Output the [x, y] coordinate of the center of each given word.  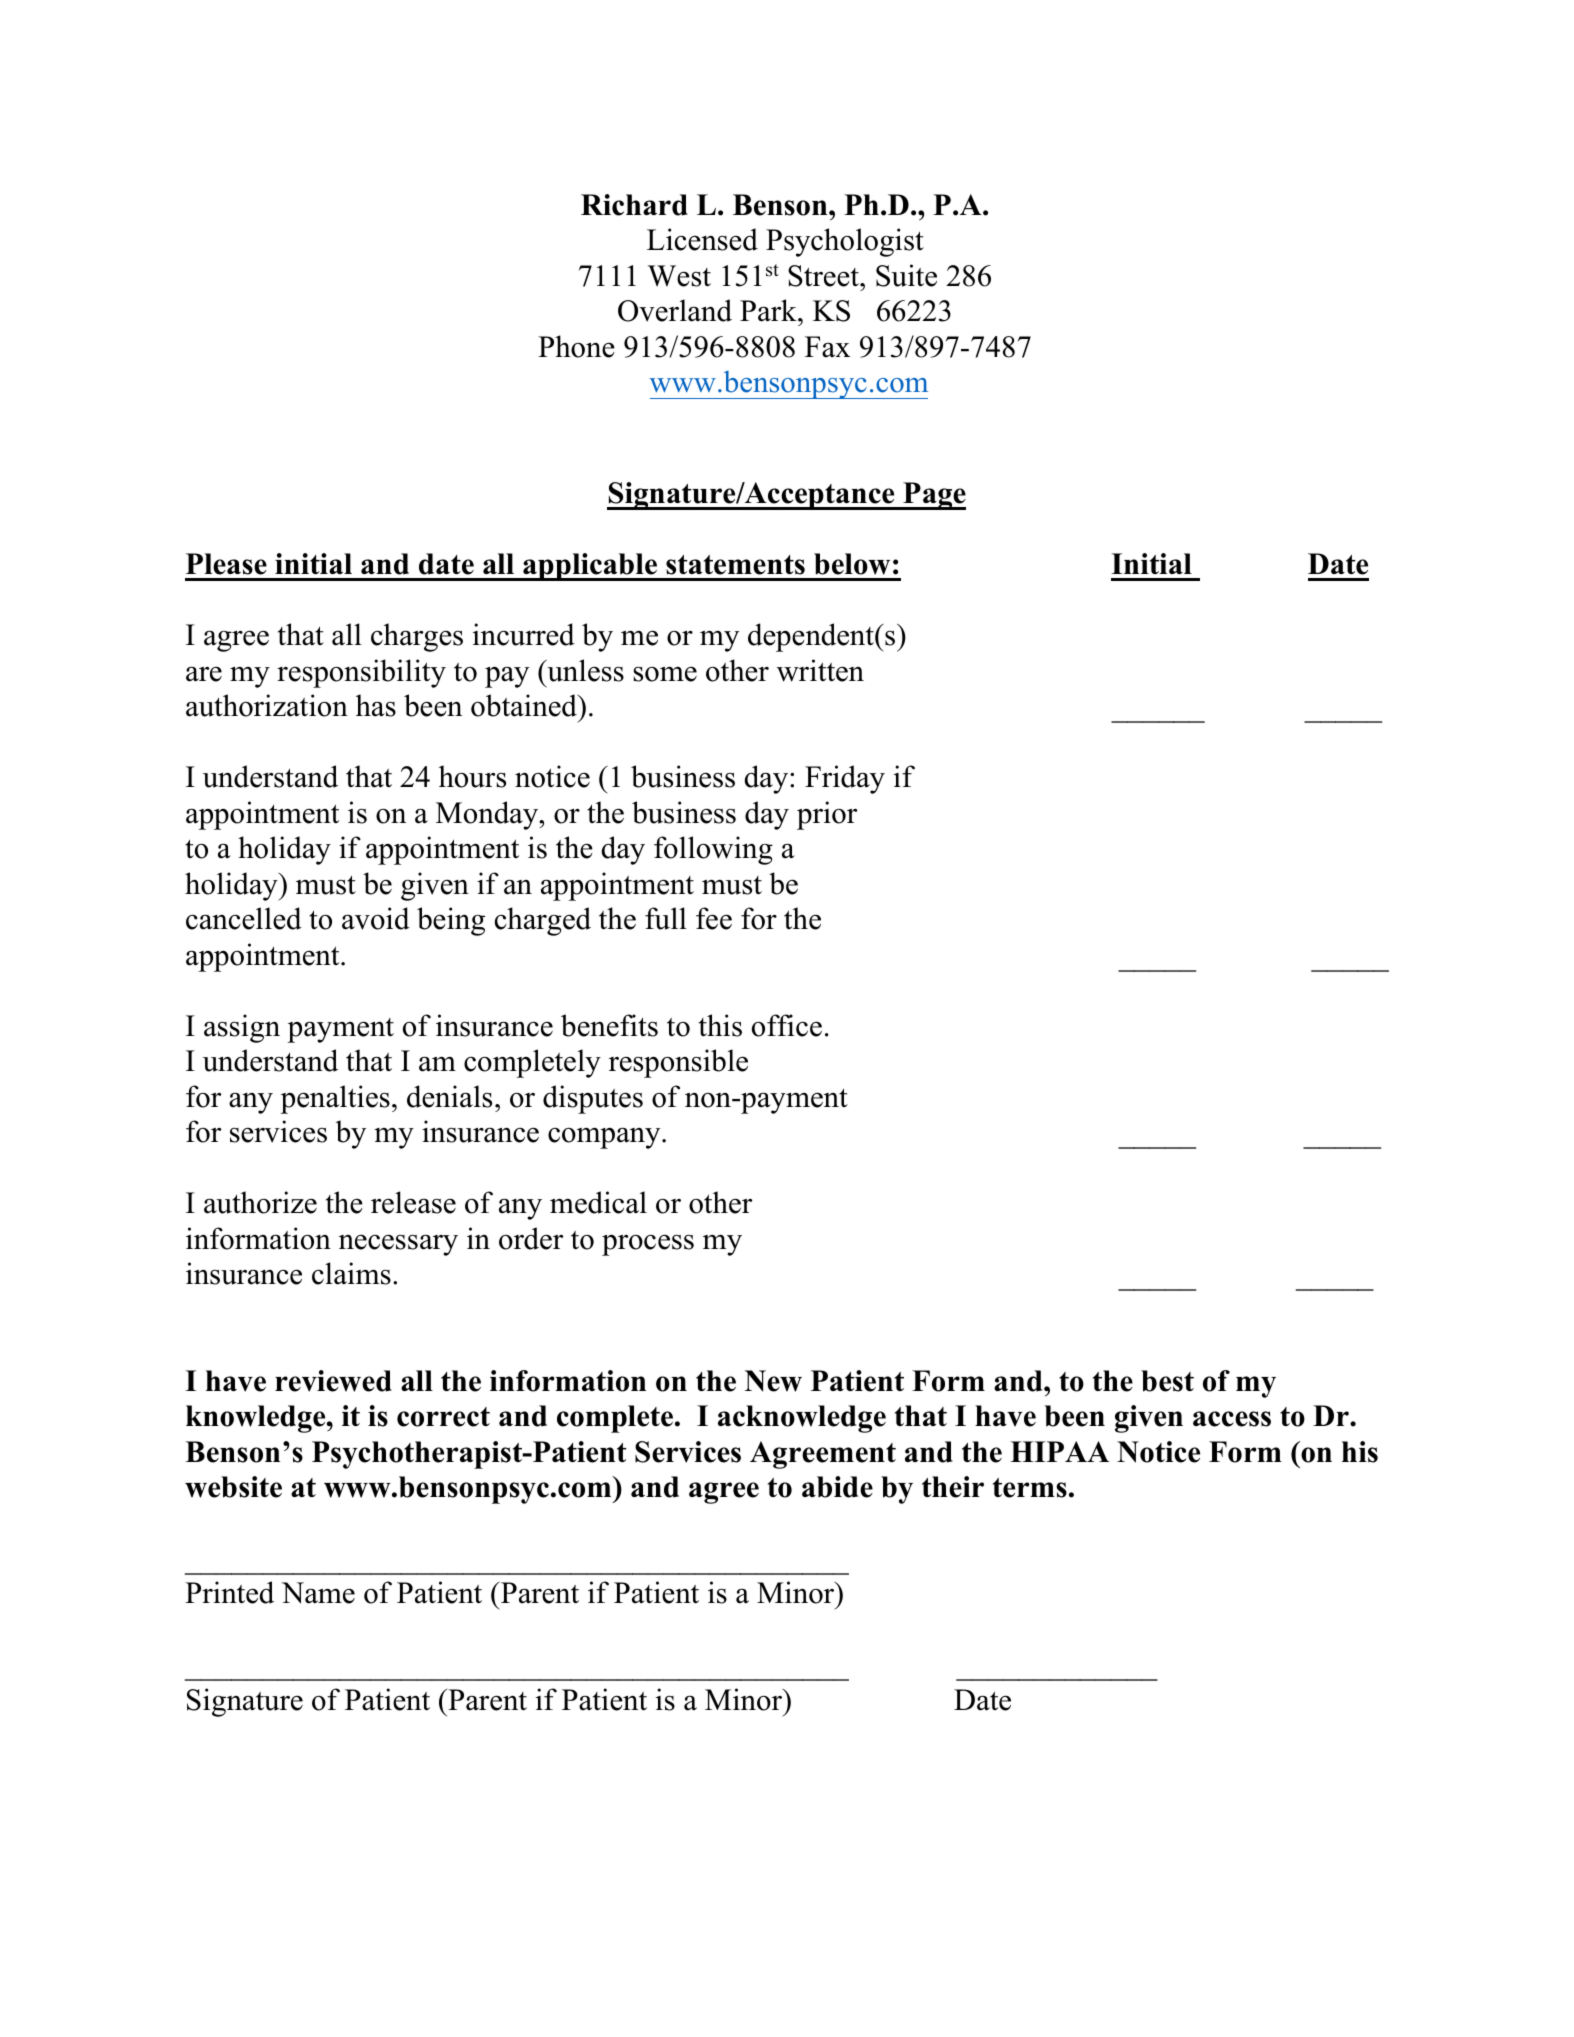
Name [318, 1593]
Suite [906, 275]
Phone [576, 346]
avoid [376, 918]
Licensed [702, 239]
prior [827, 815]
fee [714, 918]
